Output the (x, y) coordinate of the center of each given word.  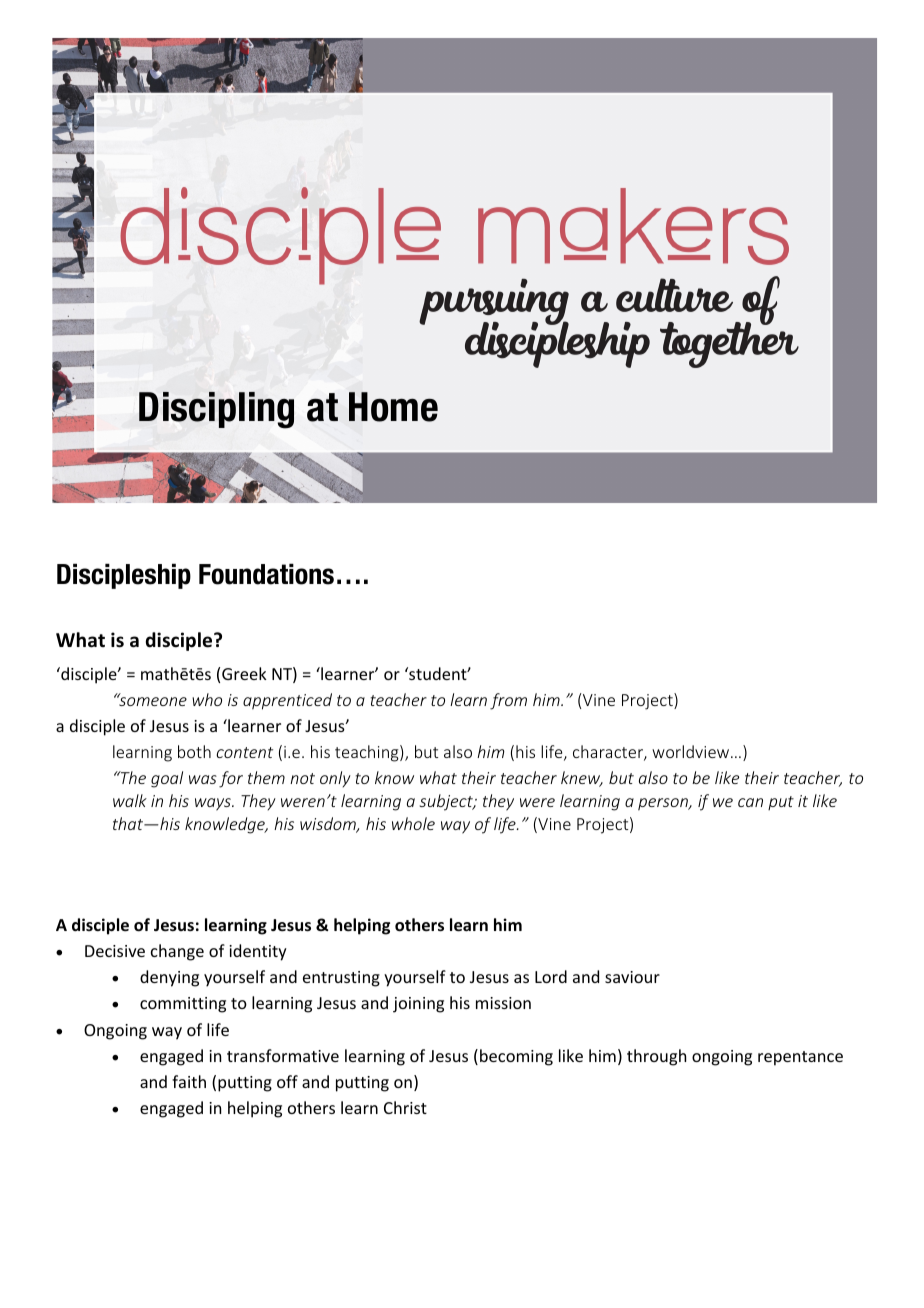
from (508, 701)
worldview (692, 751)
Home (393, 407)
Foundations (266, 574)
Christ (405, 1107)
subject (447, 802)
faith (189, 1081)
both (194, 751)
